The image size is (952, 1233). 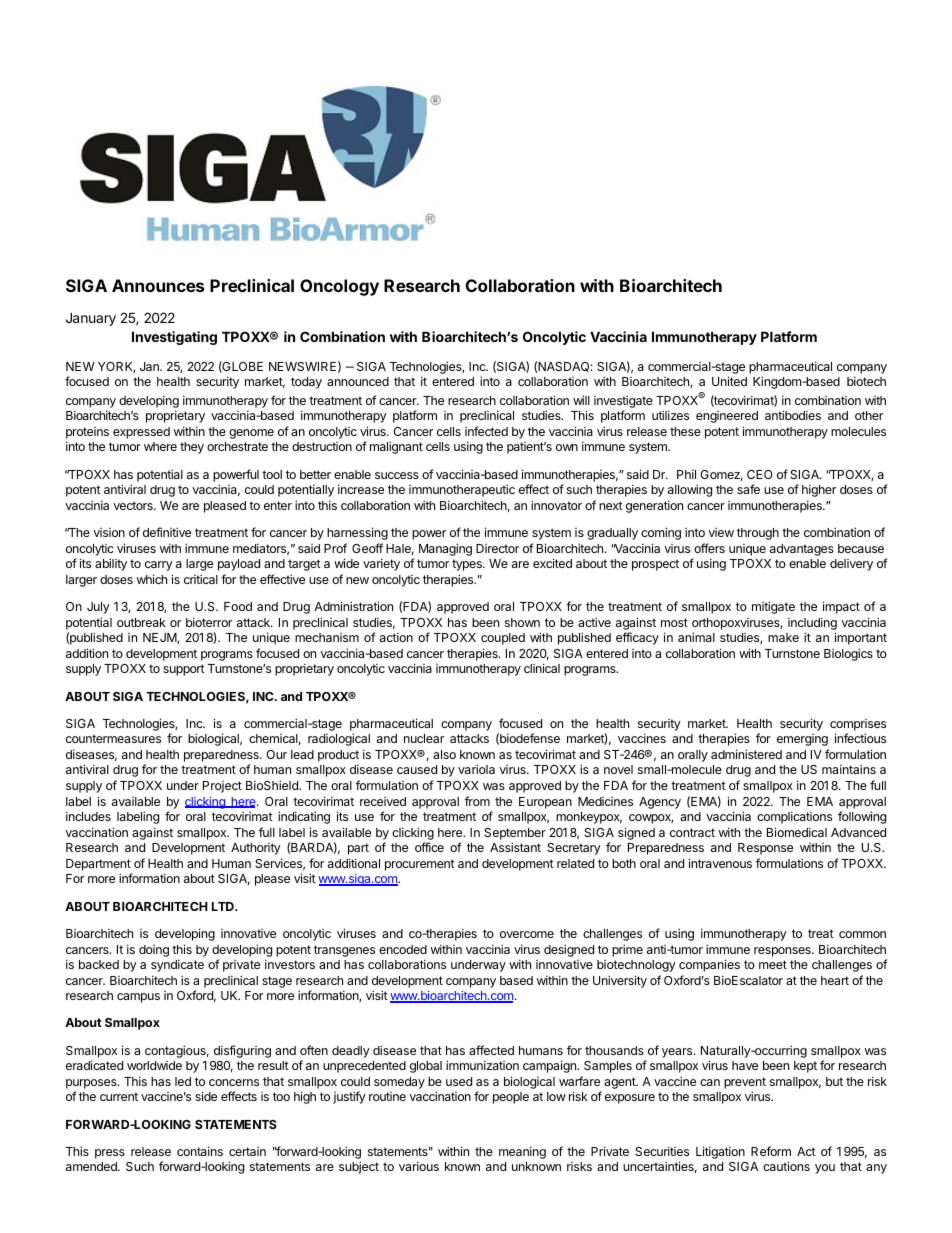 What do you see at coordinates (515, 847) in the screenshot?
I see `Assistant` at bounding box center [515, 847].
